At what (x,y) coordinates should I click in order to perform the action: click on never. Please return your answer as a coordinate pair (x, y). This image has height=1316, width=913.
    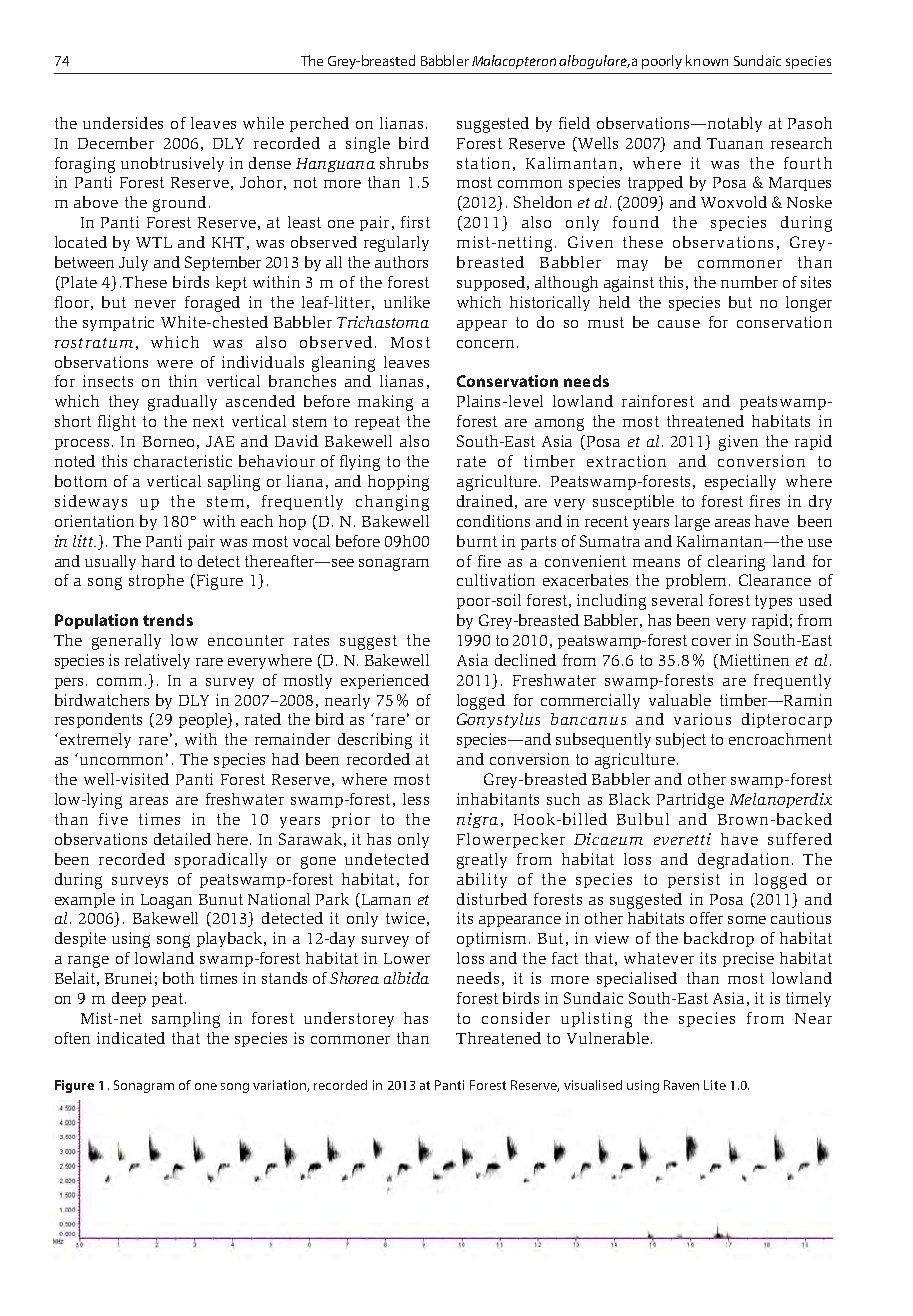
    Looking at the image, I should click on (155, 304).
